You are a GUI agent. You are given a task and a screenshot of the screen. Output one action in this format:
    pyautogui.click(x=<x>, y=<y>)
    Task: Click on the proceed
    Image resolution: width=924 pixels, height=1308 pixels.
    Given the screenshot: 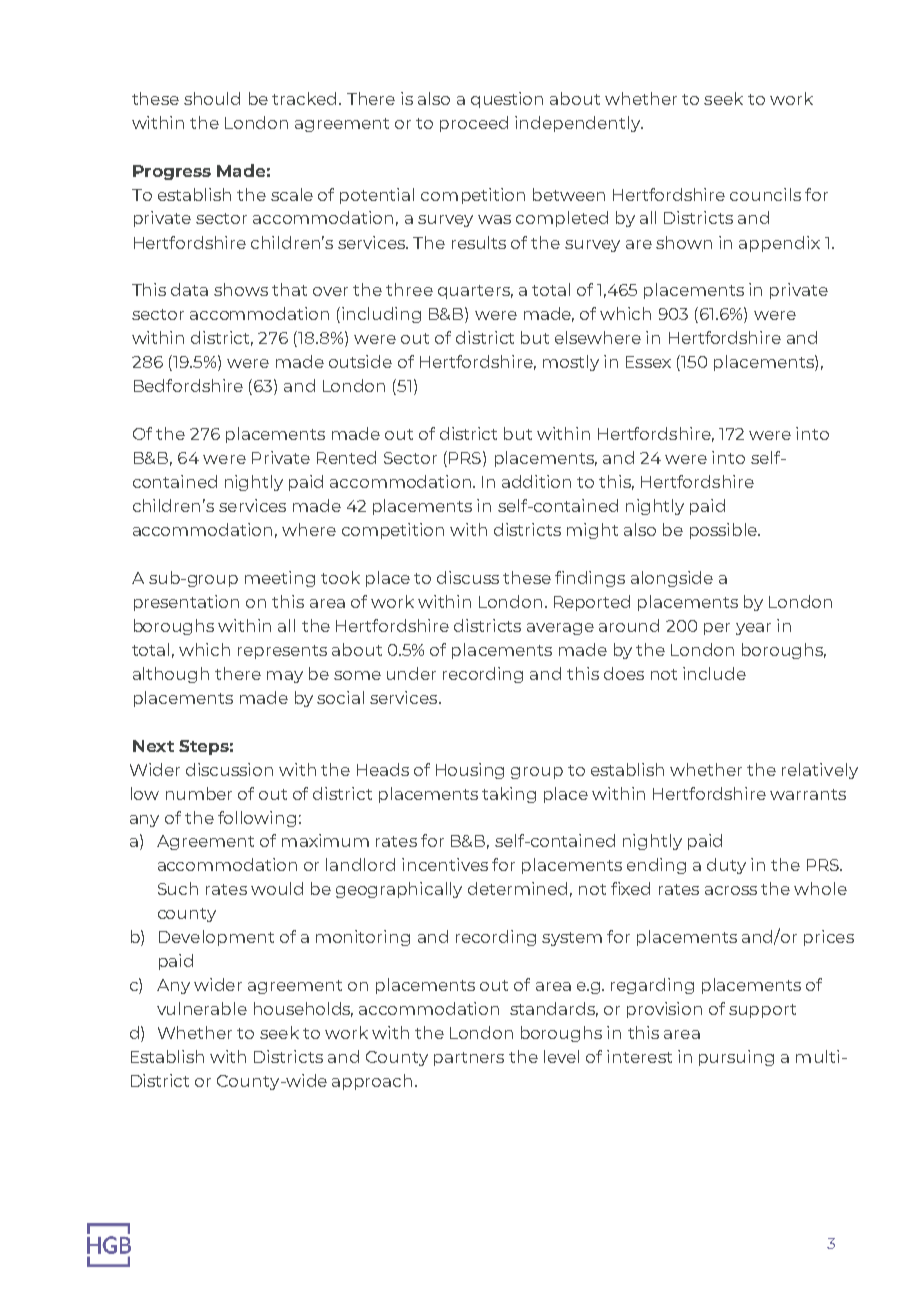 What is the action you would take?
    pyautogui.click(x=474, y=124)
